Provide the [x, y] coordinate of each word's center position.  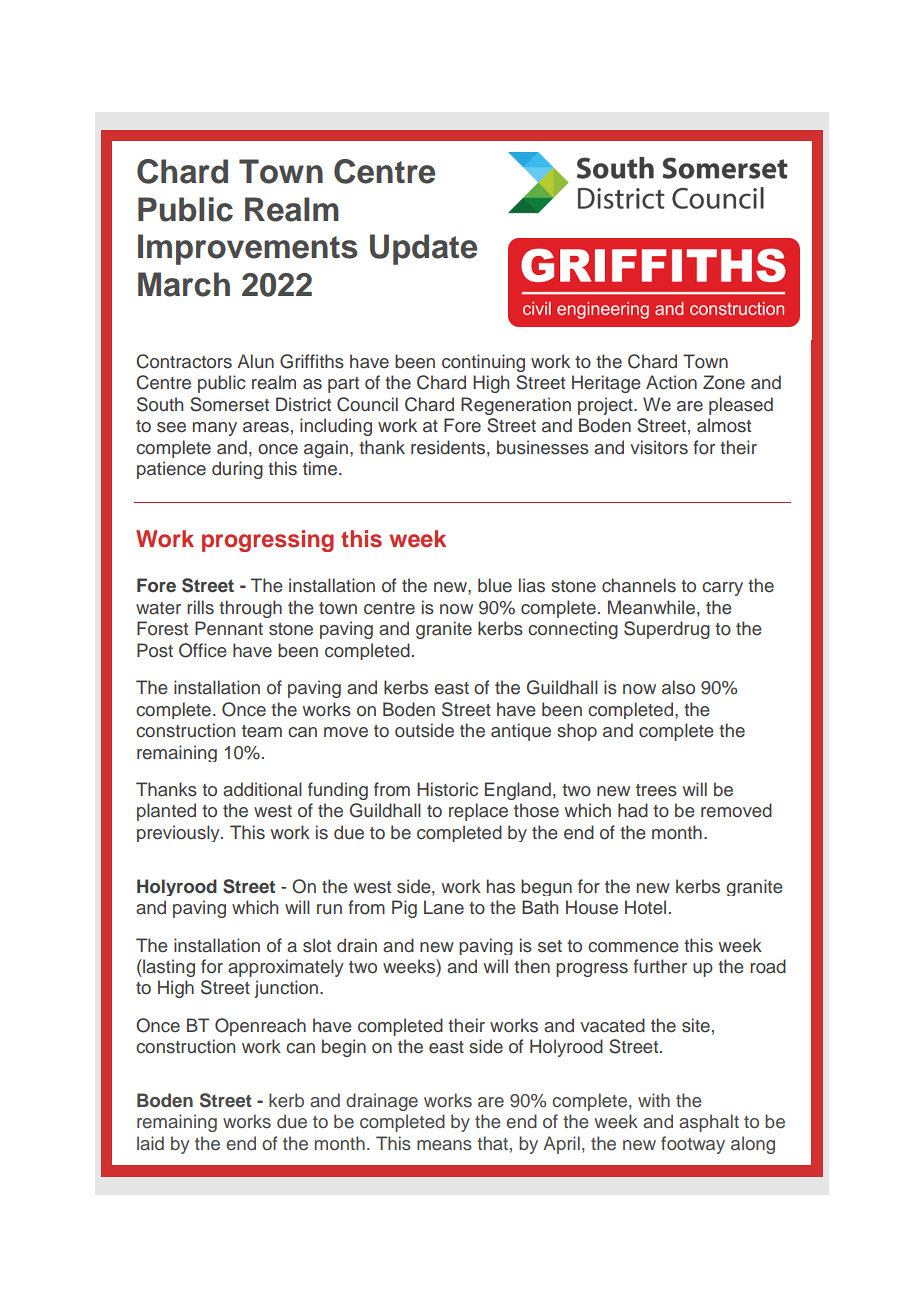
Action [671, 382]
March [184, 284]
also [678, 687]
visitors [659, 447]
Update [423, 249]
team [262, 731]
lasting [168, 968]
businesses [543, 447]
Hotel [645, 907]
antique [521, 732]
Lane [444, 907]
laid [150, 1143]
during [237, 470]
